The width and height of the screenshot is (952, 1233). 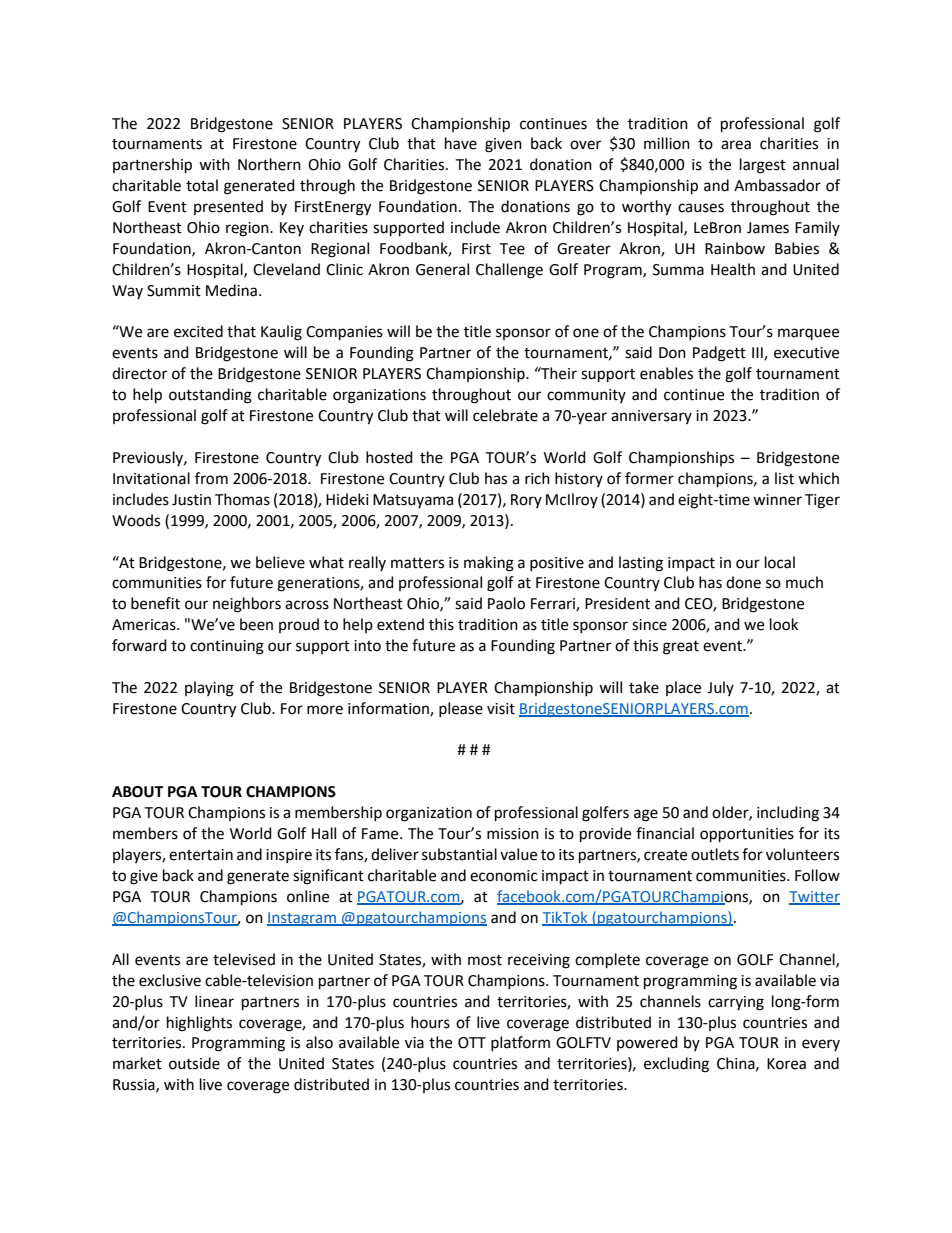 What do you see at coordinates (506, 603) in the screenshot?
I see `Paolo` at bounding box center [506, 603].
